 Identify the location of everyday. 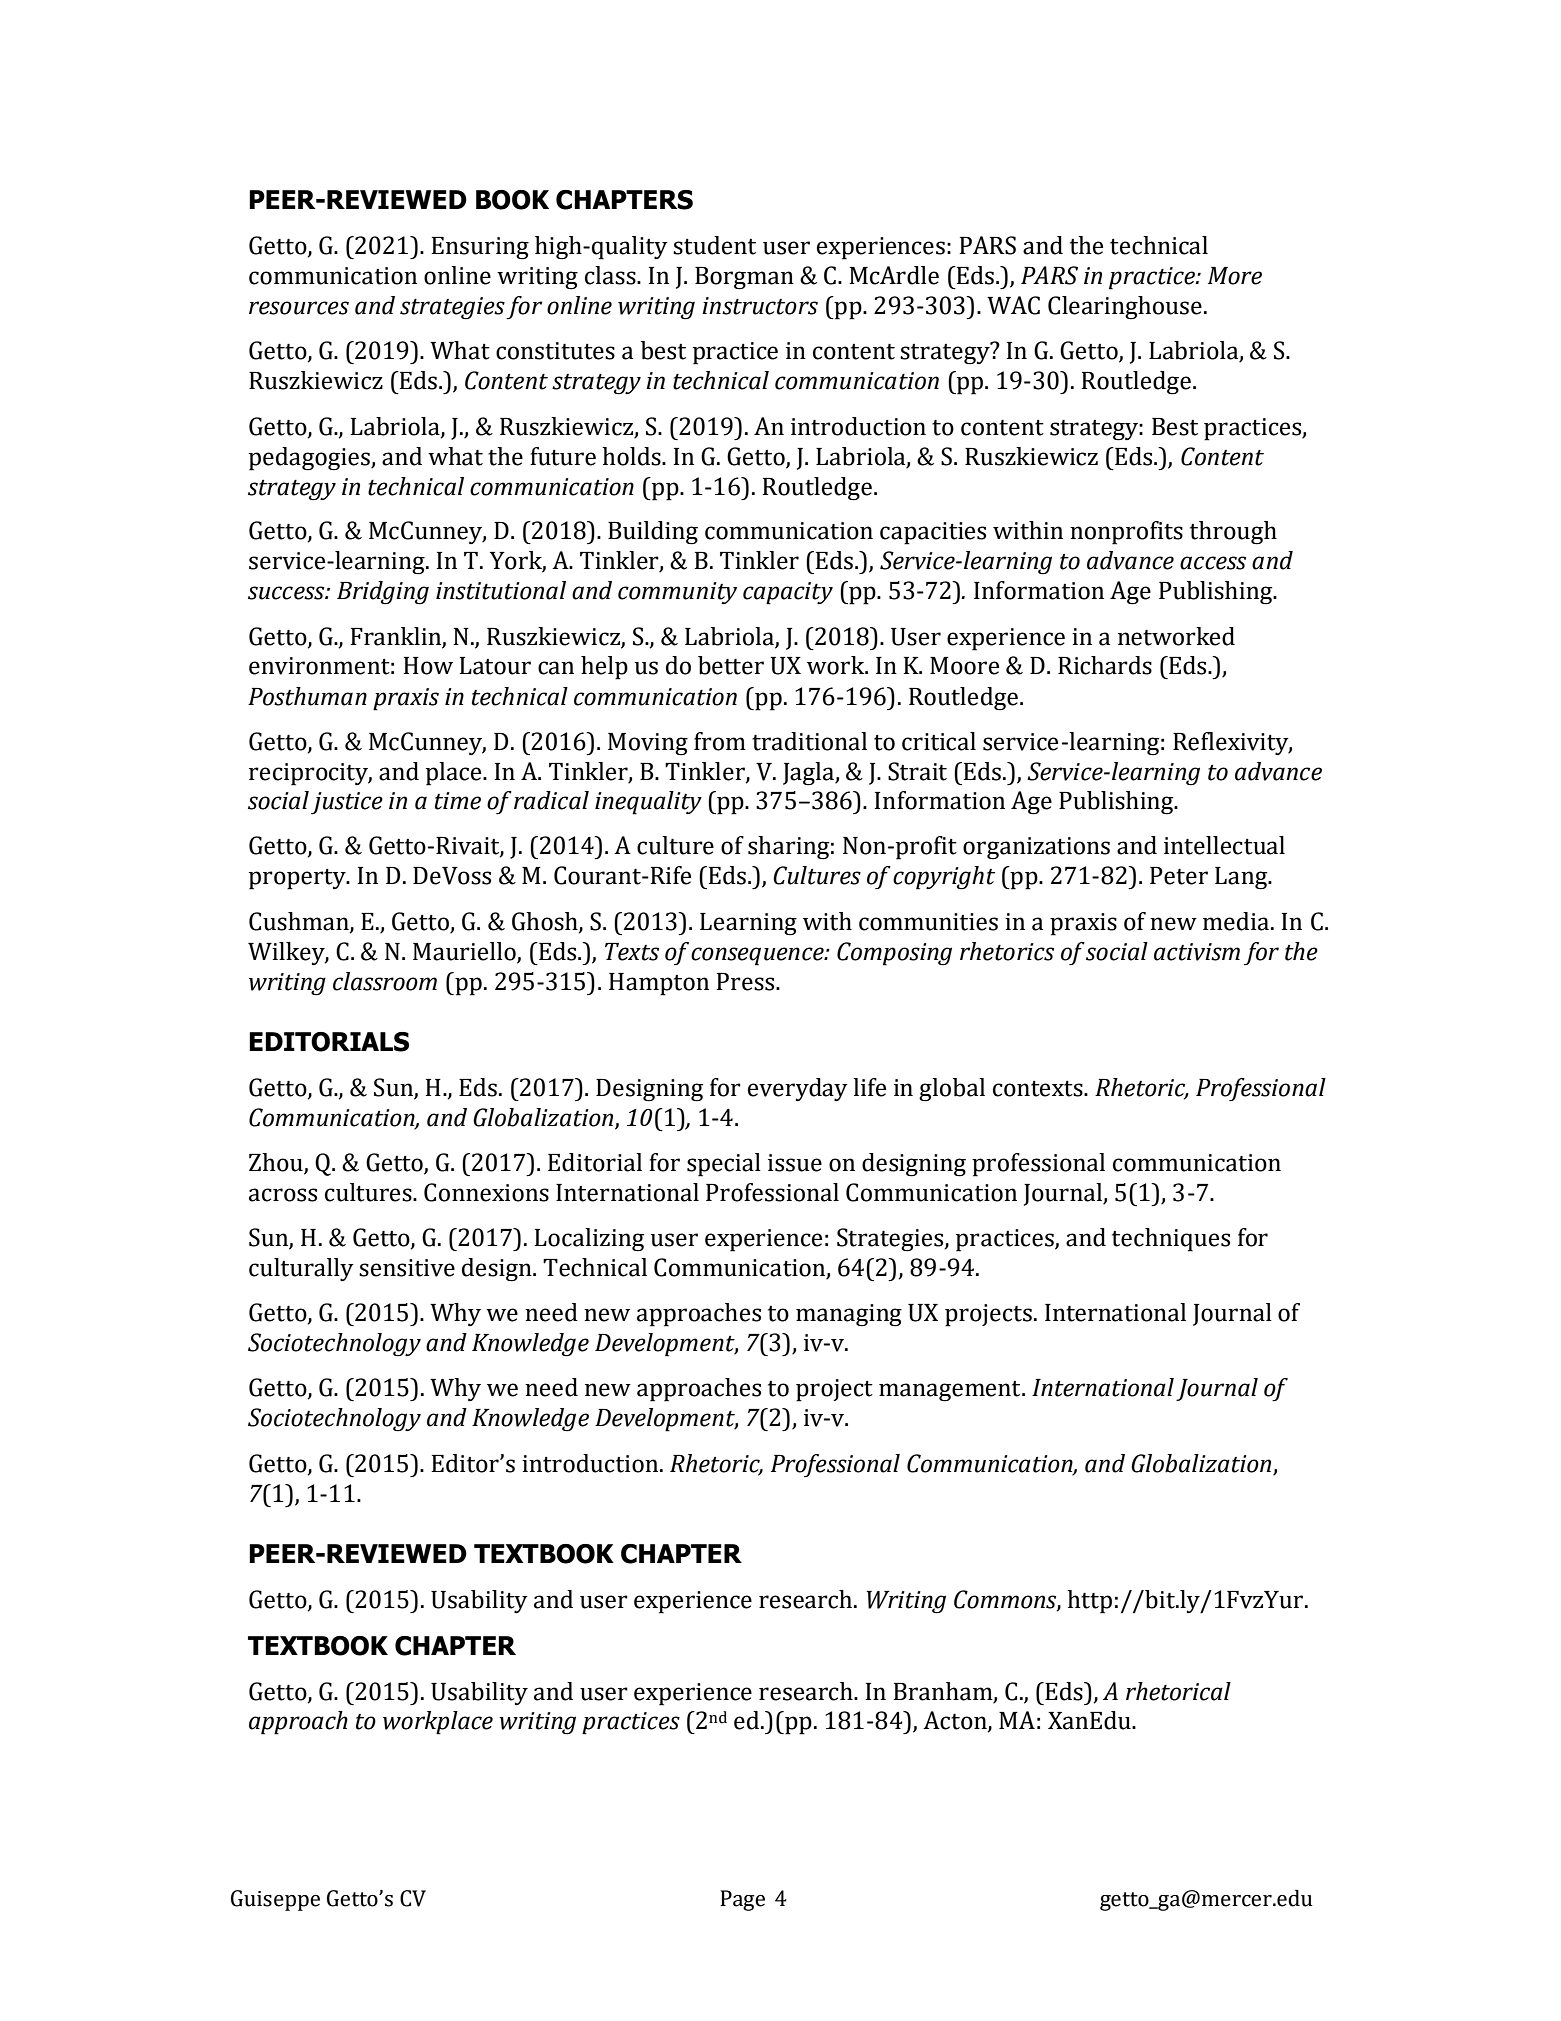
(798, 1089).
